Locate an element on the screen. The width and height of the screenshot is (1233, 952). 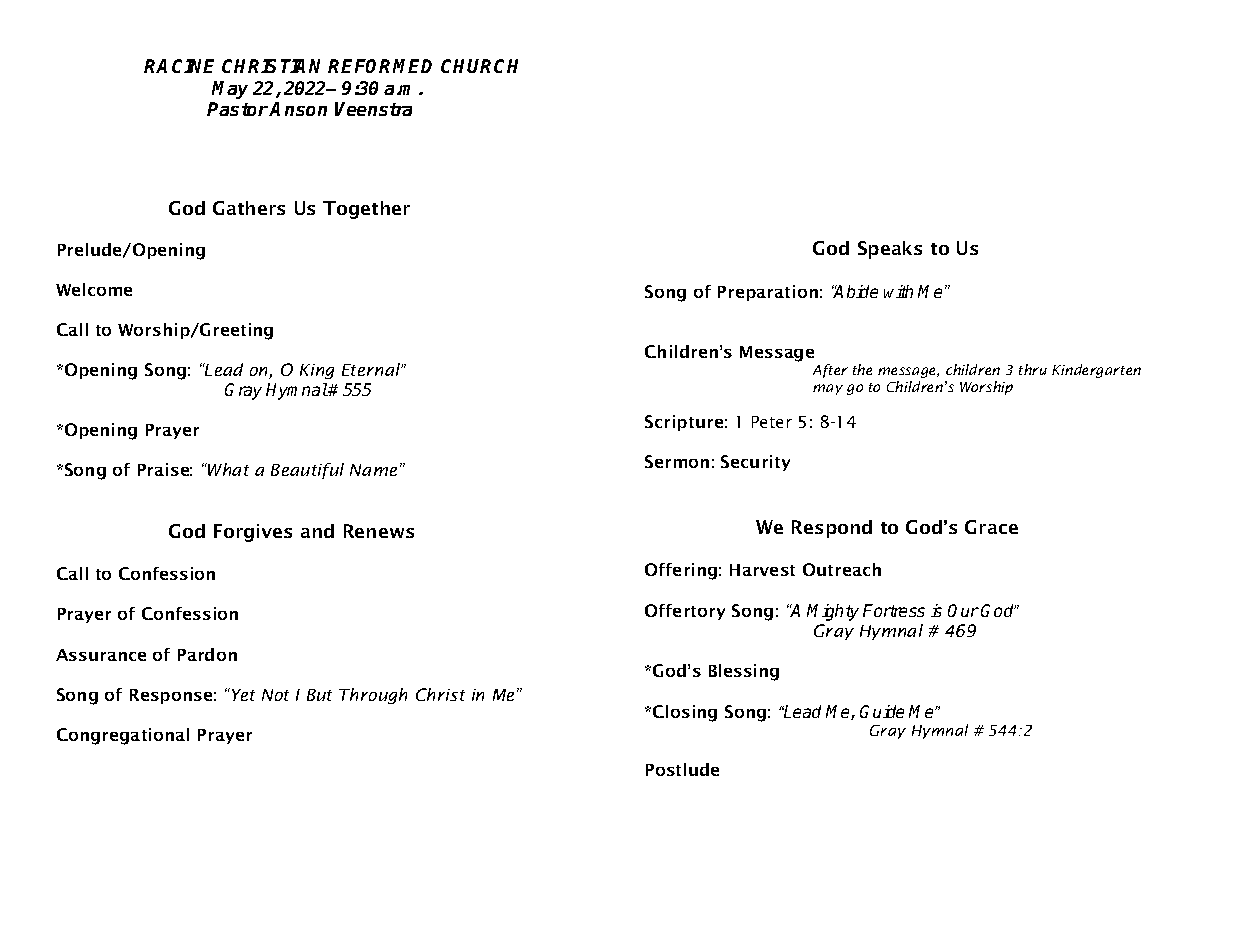
Speaks is located at coordinates (890, 250).
